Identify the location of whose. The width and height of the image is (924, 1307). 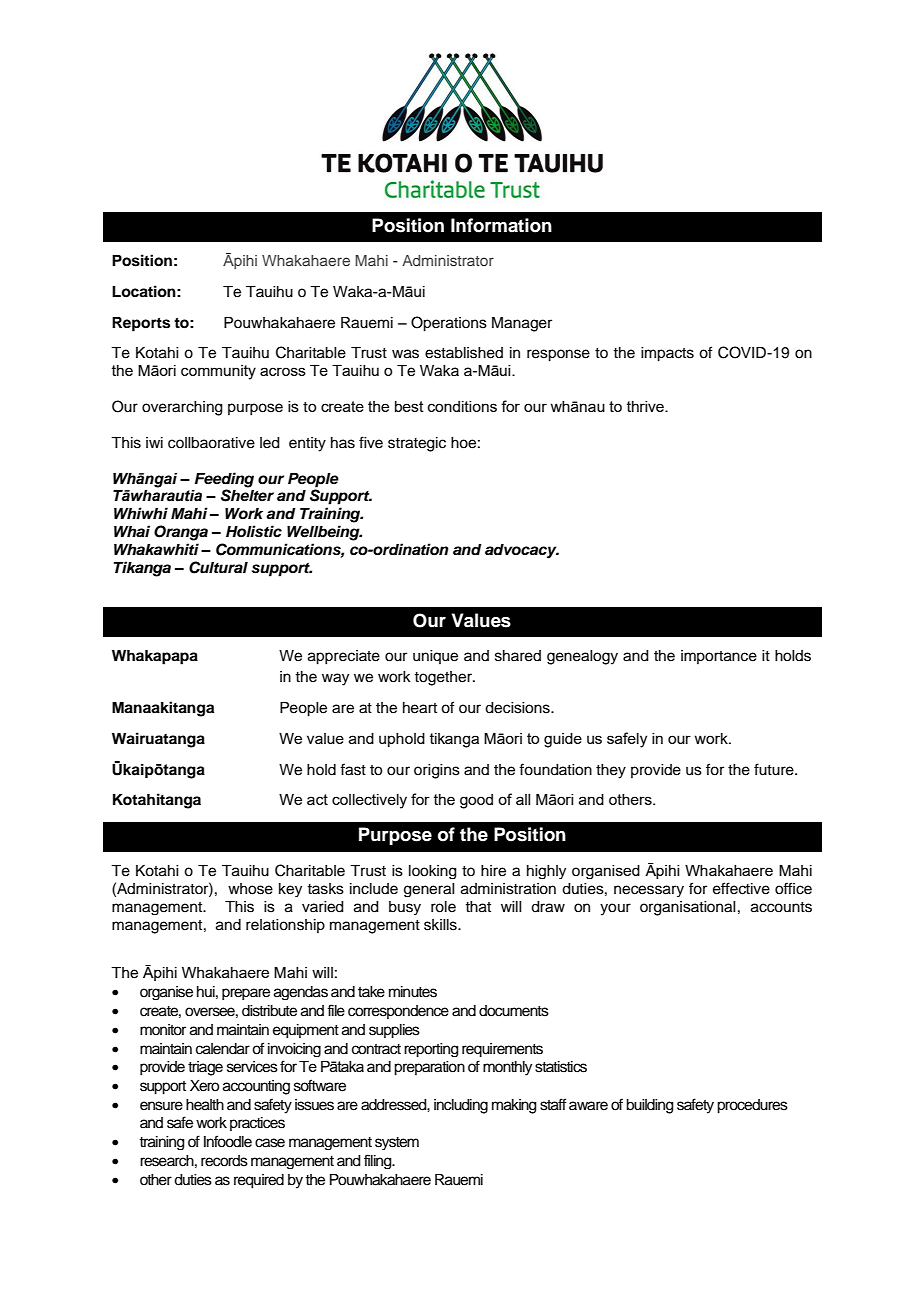
(250, 889).
